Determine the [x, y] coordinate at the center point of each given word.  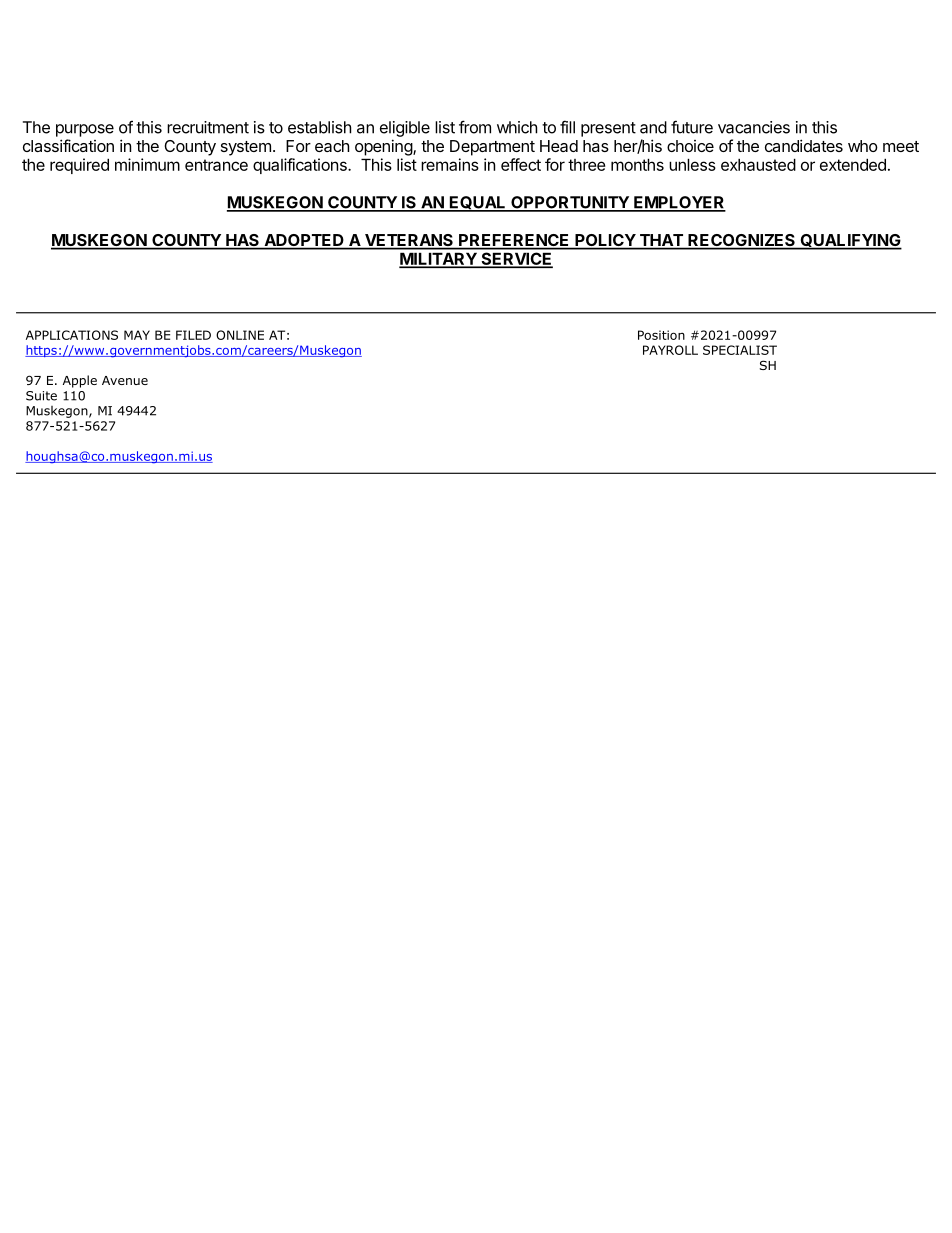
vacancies [754, 127]
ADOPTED [304, 241]
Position [661, 335]
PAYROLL [670, 350]
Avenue [125, 380]
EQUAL [478, 204]
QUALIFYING [850, 241]
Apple [80, 381]
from [475, 127]
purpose [85, 130]
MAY [137, 335]
